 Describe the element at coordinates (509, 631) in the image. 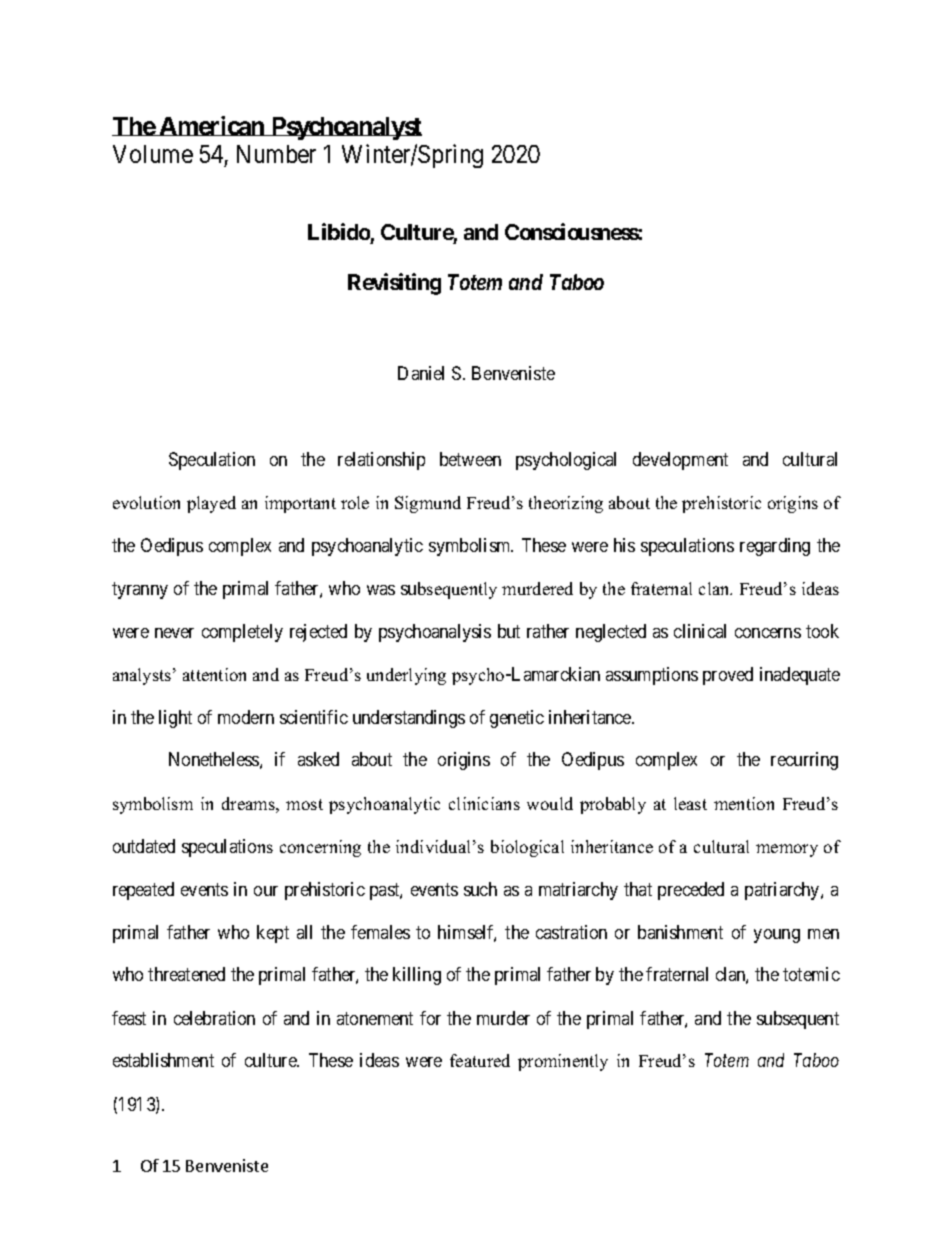

I see `but` at that location.
